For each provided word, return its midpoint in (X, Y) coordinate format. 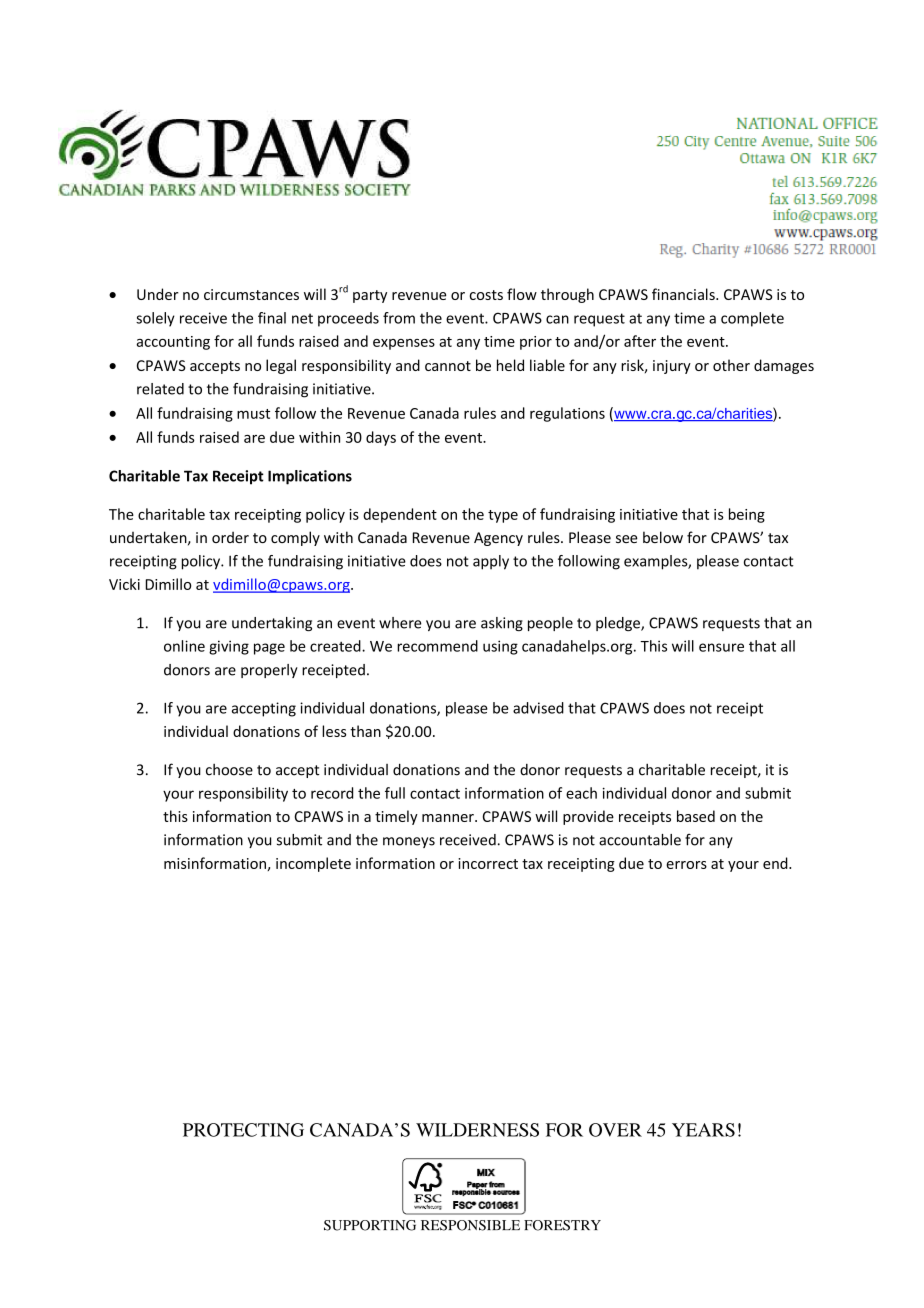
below (663, 537)
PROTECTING (243, 1130)
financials (684, 294)
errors (686, 865)
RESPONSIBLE (470, 1225)
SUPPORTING (370, 1225)
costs (486, 295)
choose (229, 770)
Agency (498, 539)
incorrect (488, 863)
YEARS (703, 1130)
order (230, 537)
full (395, 793)
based (696, 816)
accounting (173, 343)
